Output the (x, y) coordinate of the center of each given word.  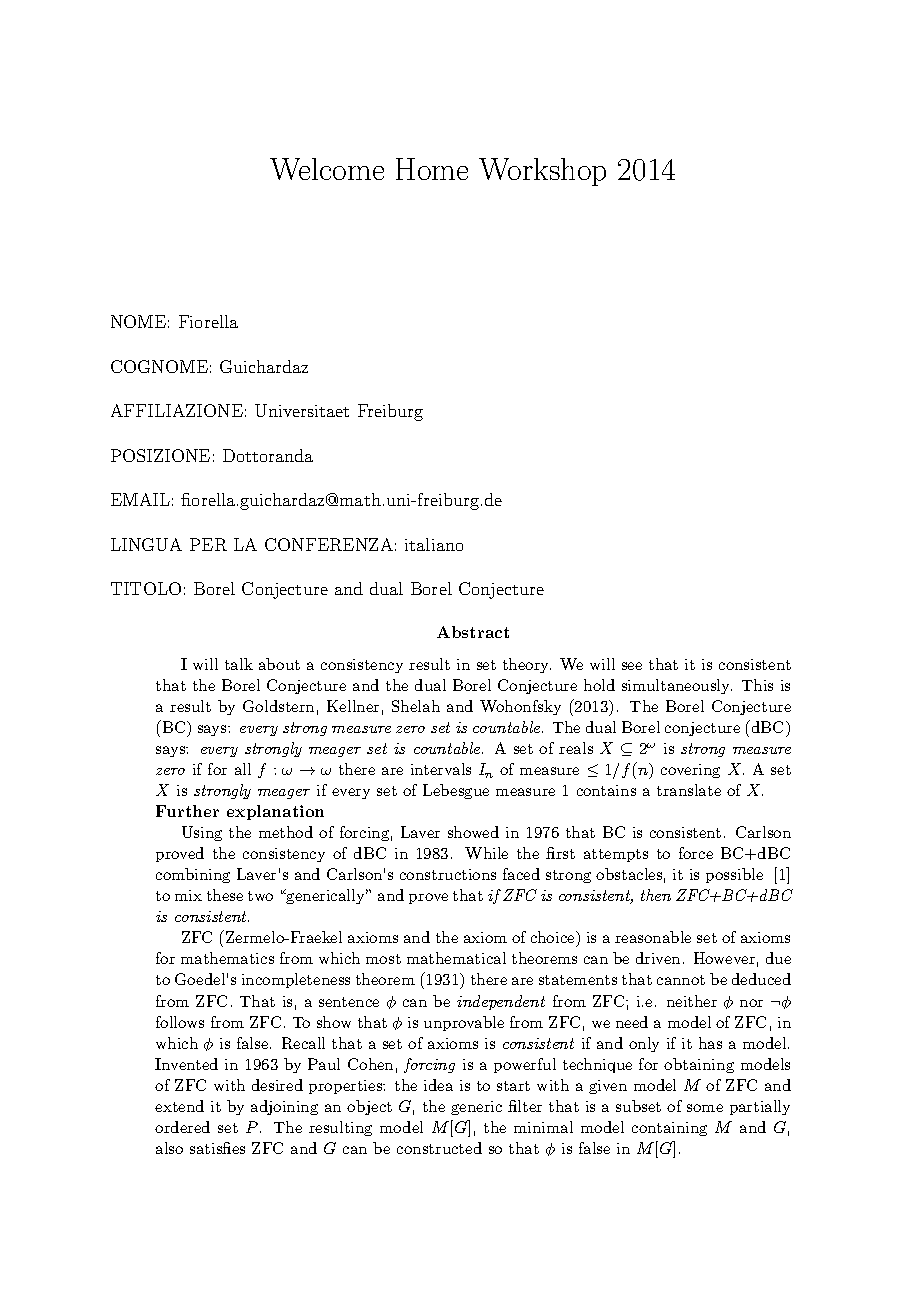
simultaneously (677, 686)
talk (239, 664)
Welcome (327, 169)
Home (432, 169)
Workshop (542, 172)
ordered (182, 1127)
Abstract (473, 632)
